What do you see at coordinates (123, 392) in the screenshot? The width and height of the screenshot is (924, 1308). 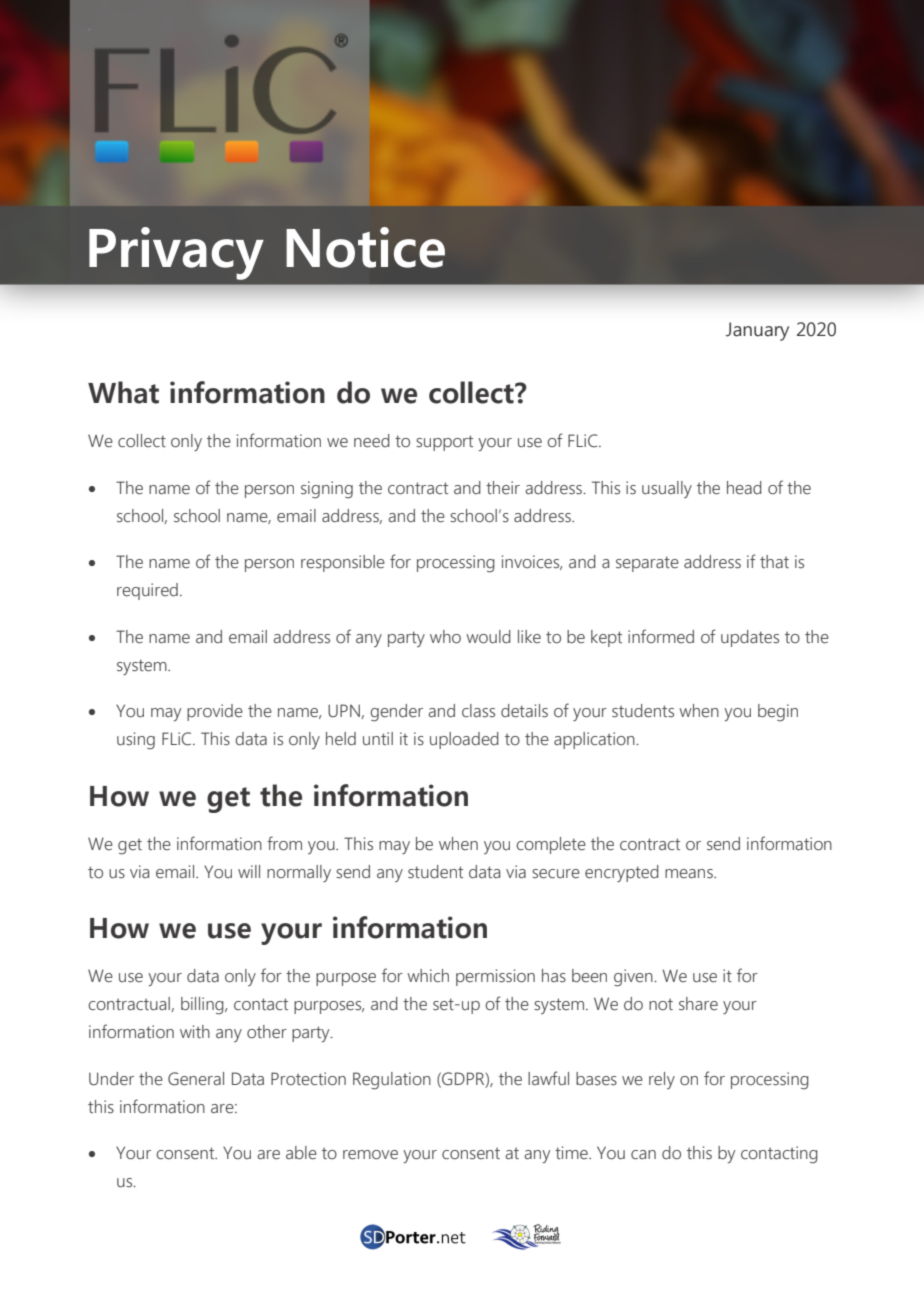 I see `What` at bounding box center [123, 392].
